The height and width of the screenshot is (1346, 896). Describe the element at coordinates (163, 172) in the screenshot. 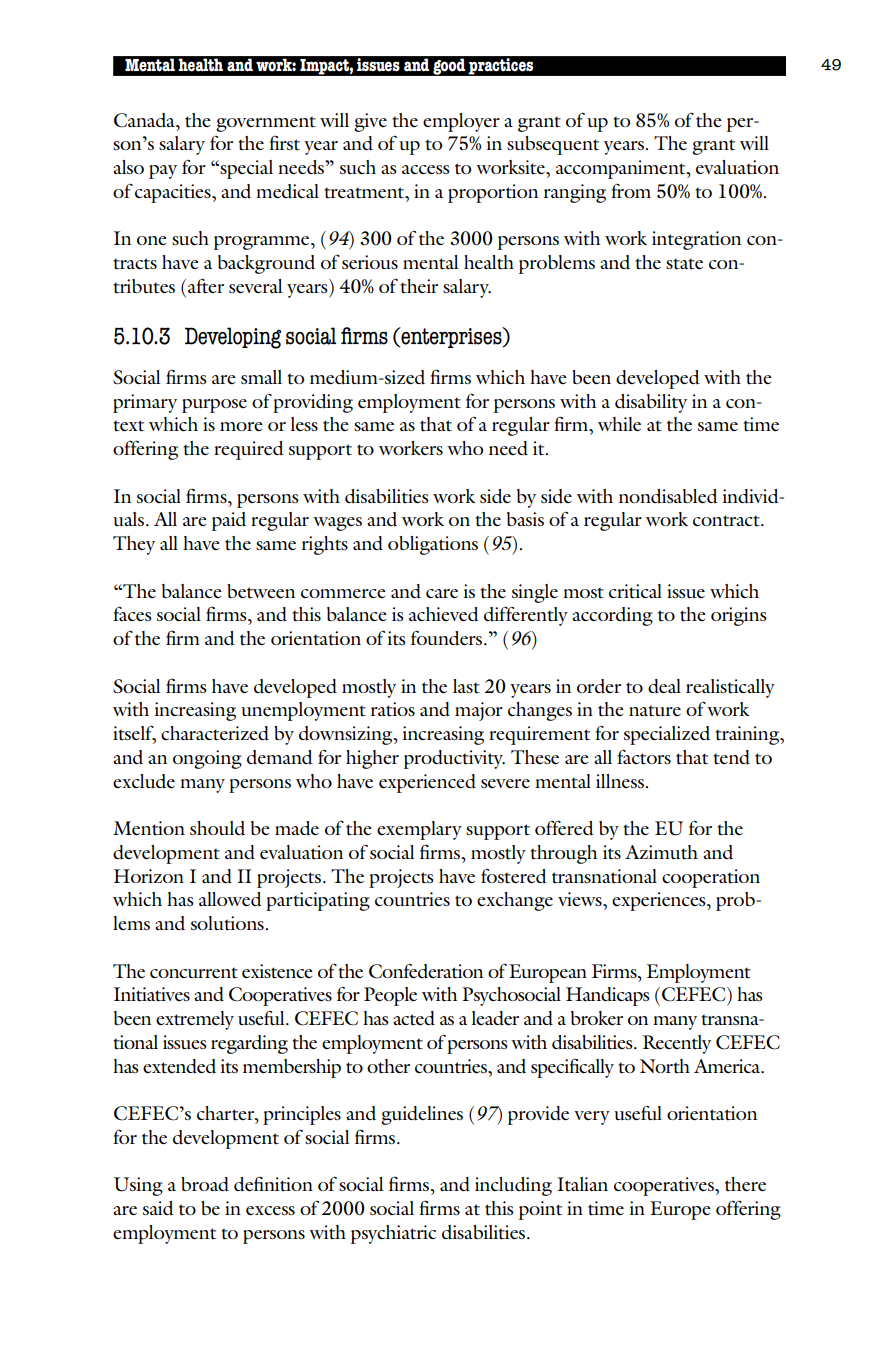

I see `pay` at that location.
